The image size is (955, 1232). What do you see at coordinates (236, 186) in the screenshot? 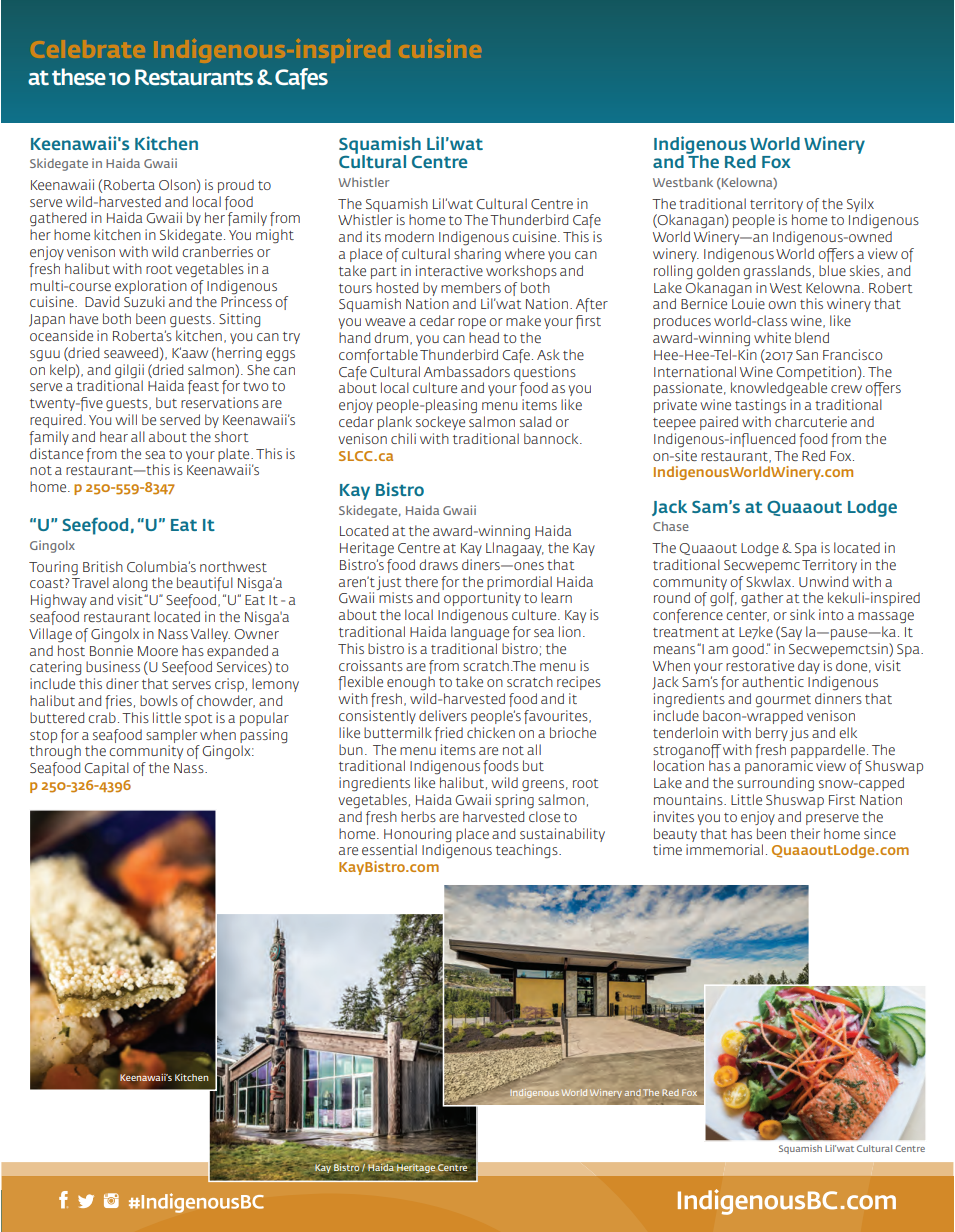
I see `proud` at bounding box center [236, 186].
